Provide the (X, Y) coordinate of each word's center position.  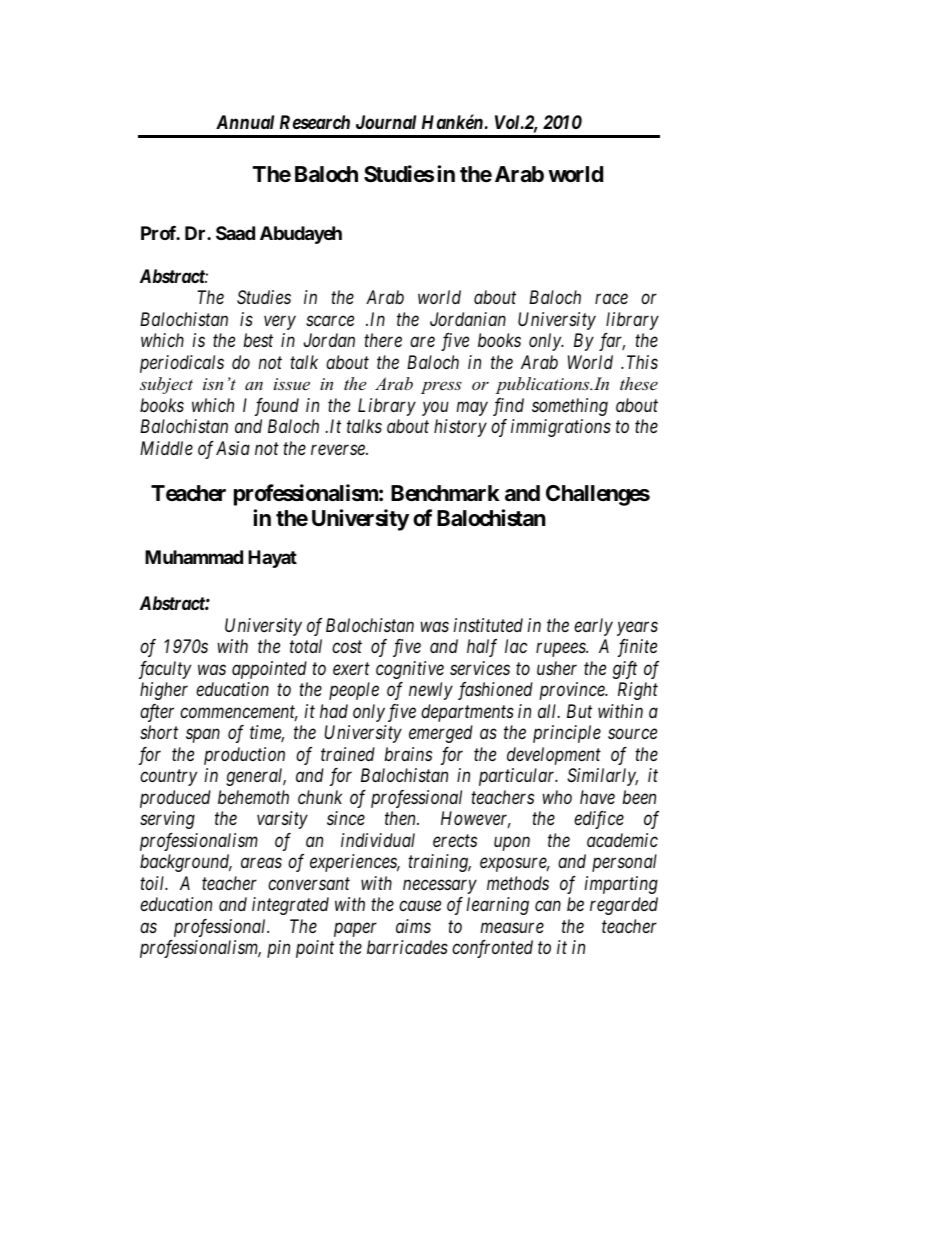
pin (278, 949)
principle (567, 734)
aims (413, 926)
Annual (245, 122)
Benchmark (445, 493)
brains (408, 754)
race (611, 299)
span (203, 736)
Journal (386, 122)
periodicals (182, 364)
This (642, 362)
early (593, 627)
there (383, 340)
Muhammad (194, 557)
